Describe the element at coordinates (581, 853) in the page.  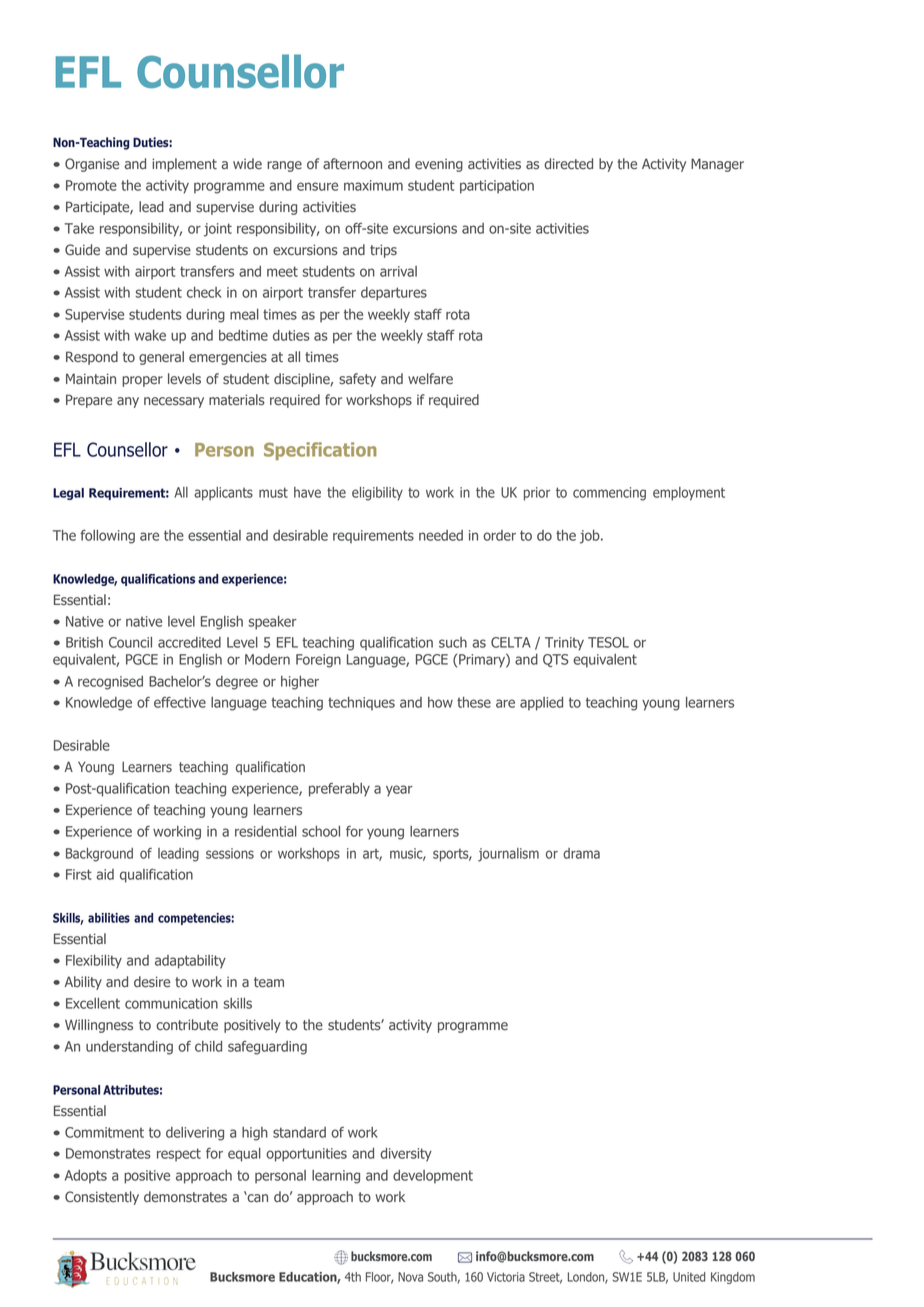
I see `drama` at that location.
